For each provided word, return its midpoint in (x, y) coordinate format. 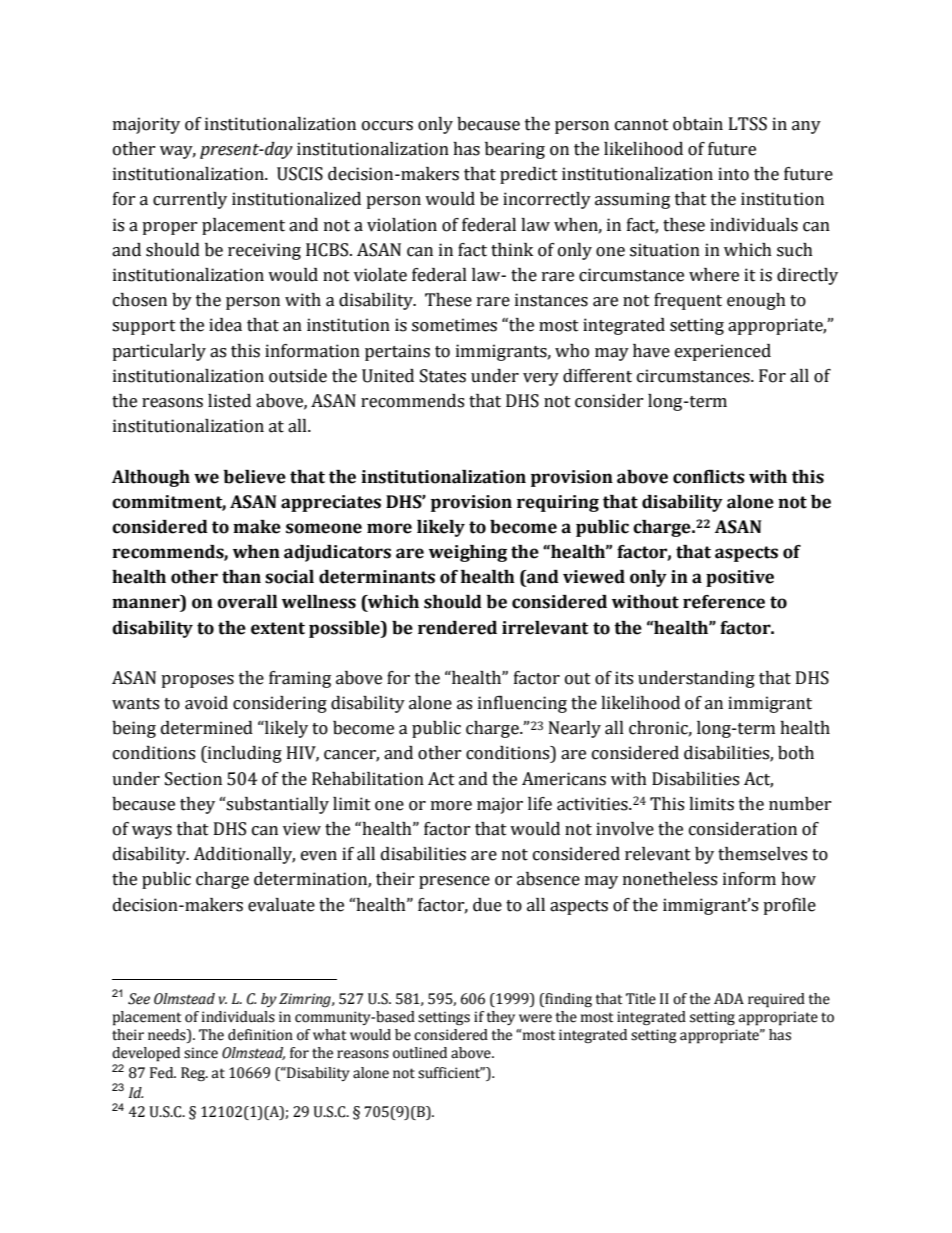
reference (724, 602)
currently (190, 200)
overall (247, 602)
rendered (457, 628)
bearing (515, 150)
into (733, 174)
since (201, 1053)
